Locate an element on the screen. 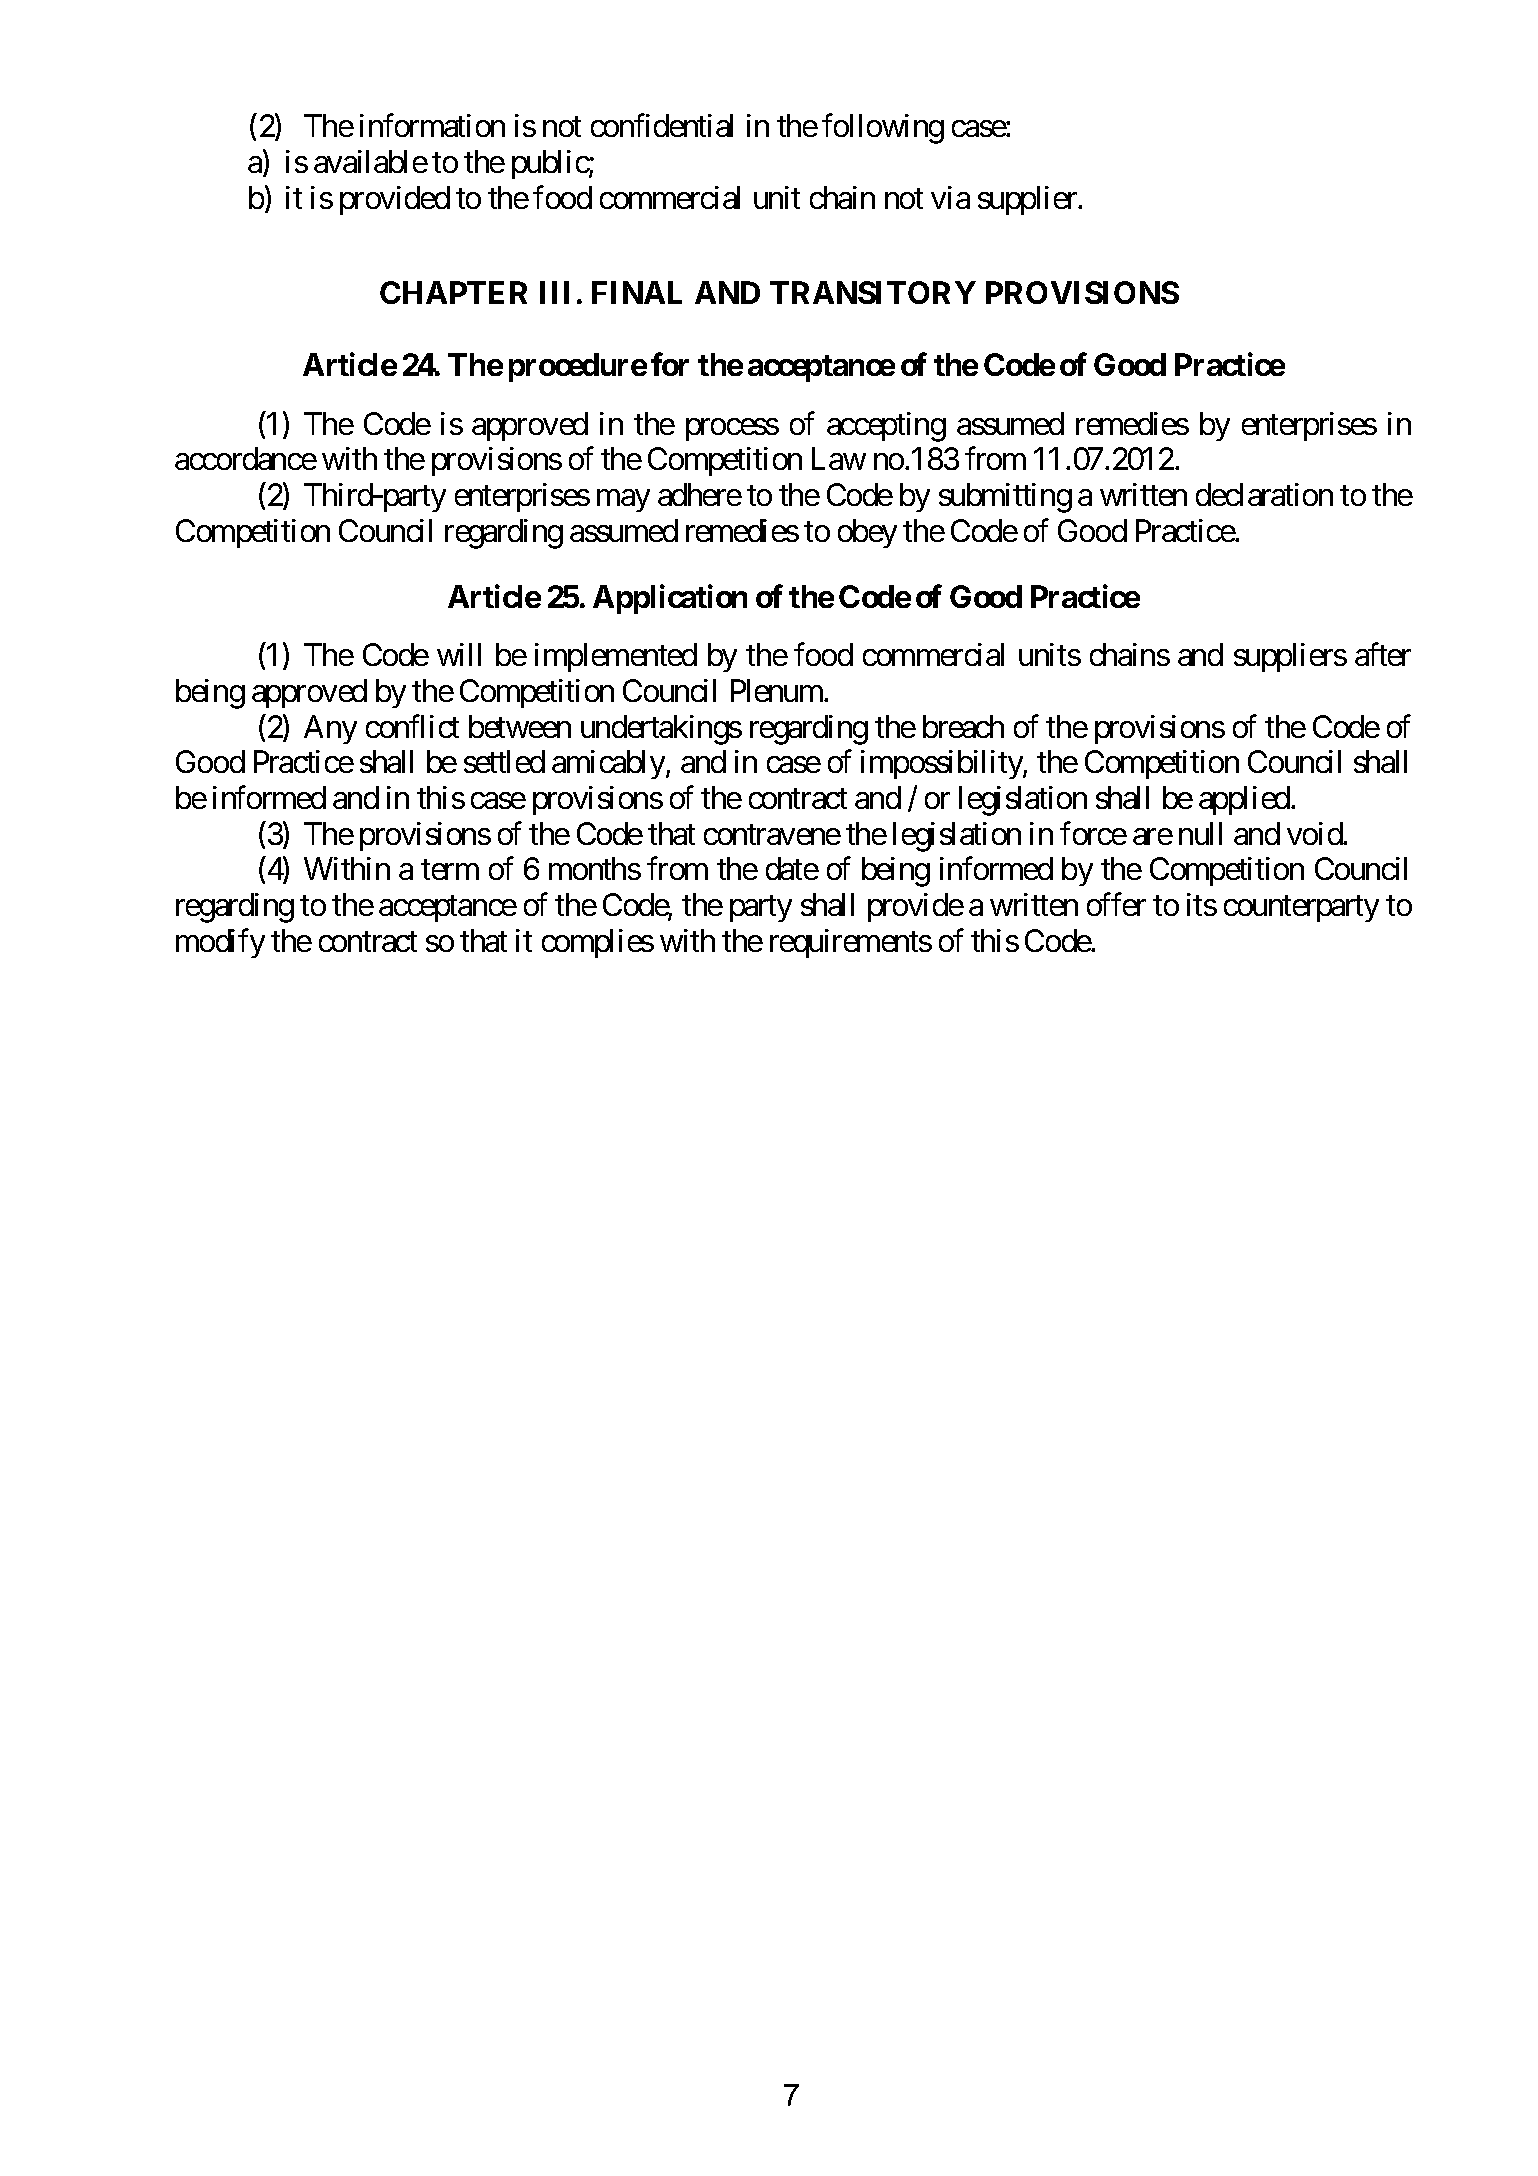 The image size is (1538, 2176). modify is located at coordinates (220, 943).
